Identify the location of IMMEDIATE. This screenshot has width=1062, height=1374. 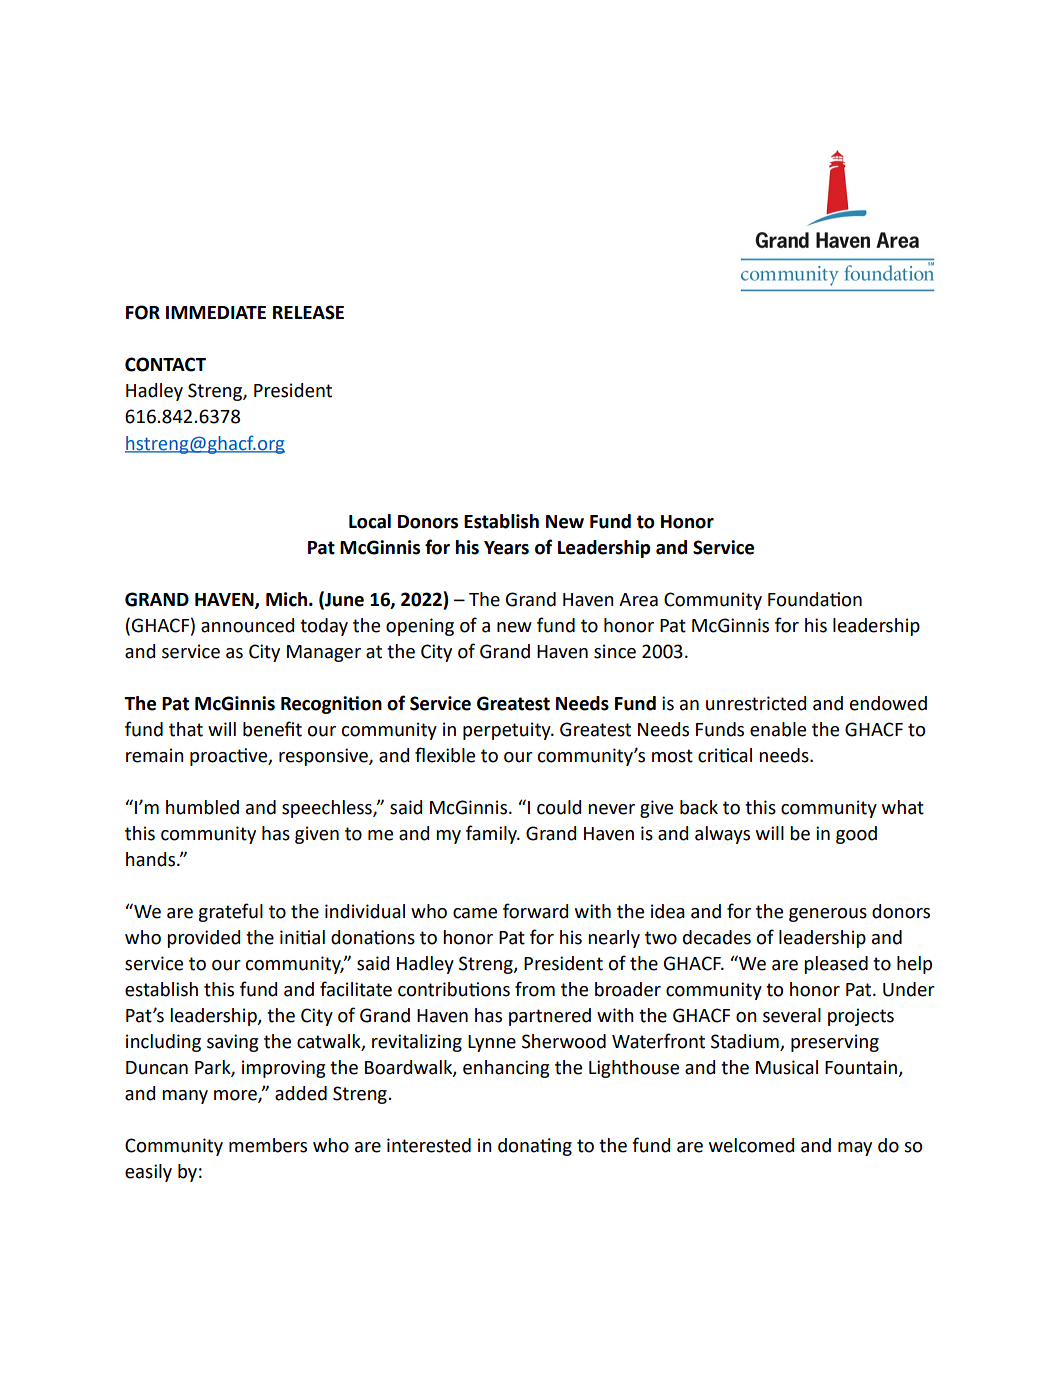
(216, 312).
